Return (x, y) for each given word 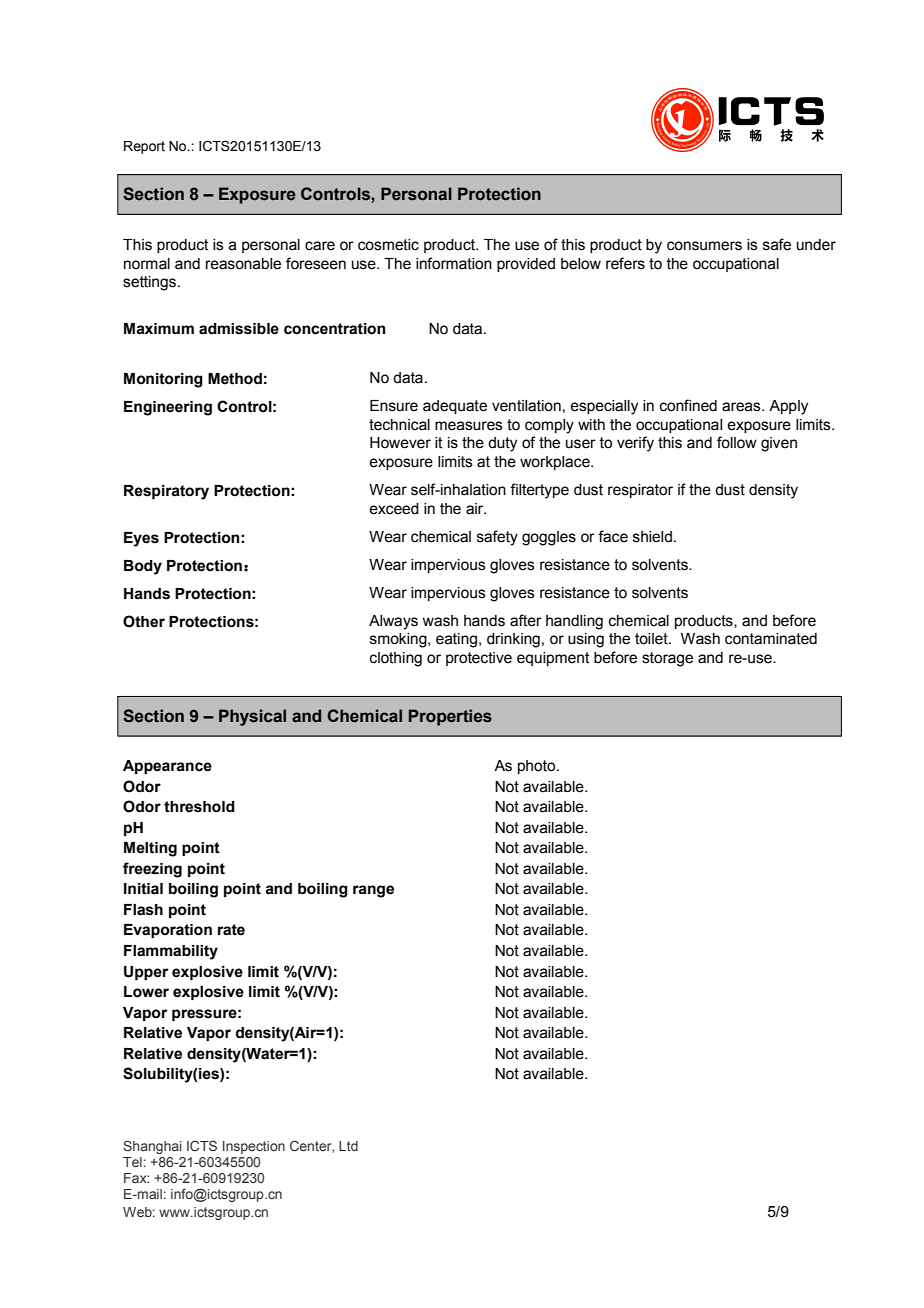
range (373, 891)
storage (667, 659)
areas (742, 407)
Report (144, 147)
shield (652, 537)
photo (538, 767)
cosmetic (388, 245)
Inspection (254, 1147)
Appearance (167, 767)
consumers (704, 246)
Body (143, 567)
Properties (450, 717)
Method (235, 379)
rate (231, 930)
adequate (455, 407)
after (526, 620)
